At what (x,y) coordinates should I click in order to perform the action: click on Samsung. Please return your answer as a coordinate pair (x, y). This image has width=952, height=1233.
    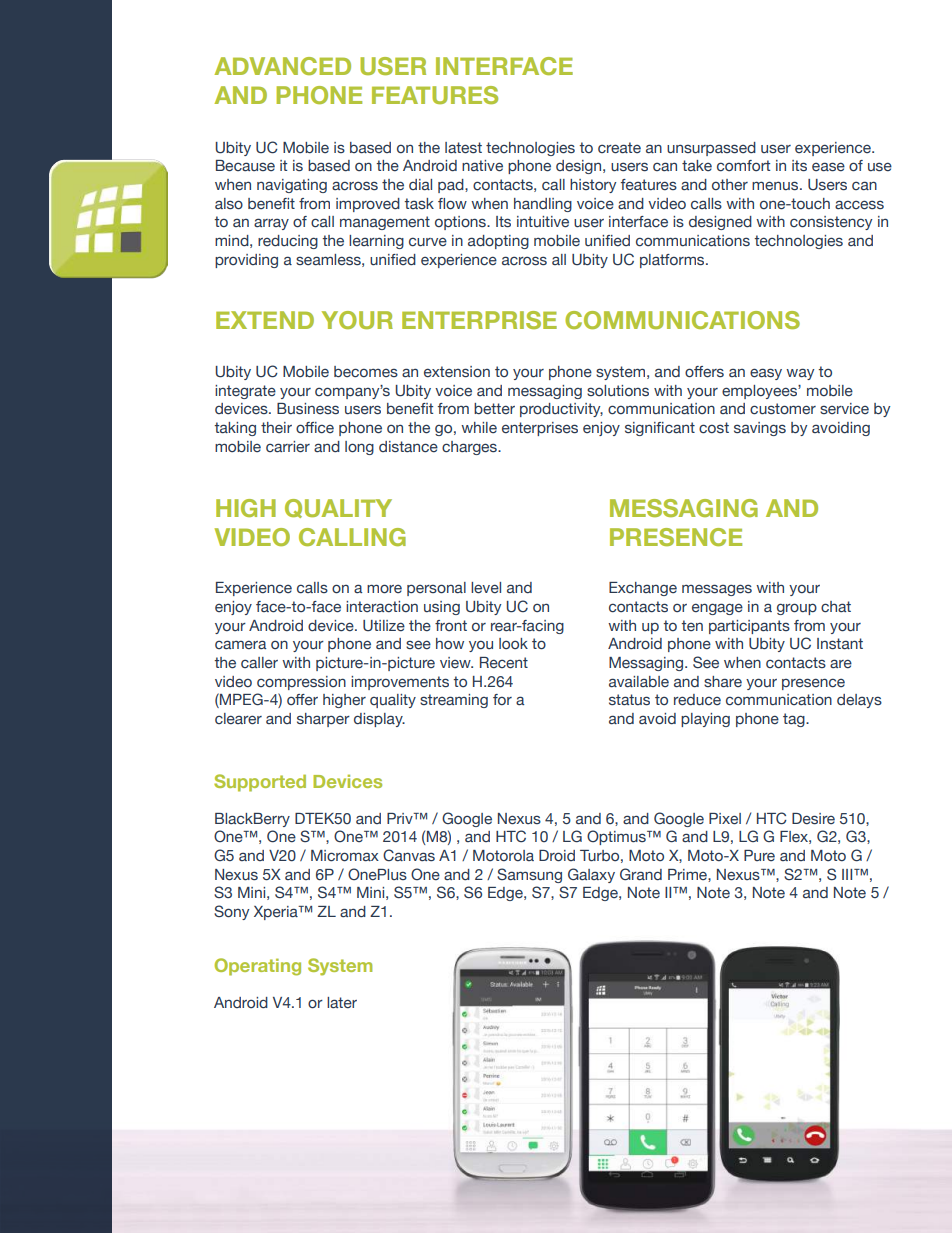
    Looking at the image, I should click on (529, 875).
